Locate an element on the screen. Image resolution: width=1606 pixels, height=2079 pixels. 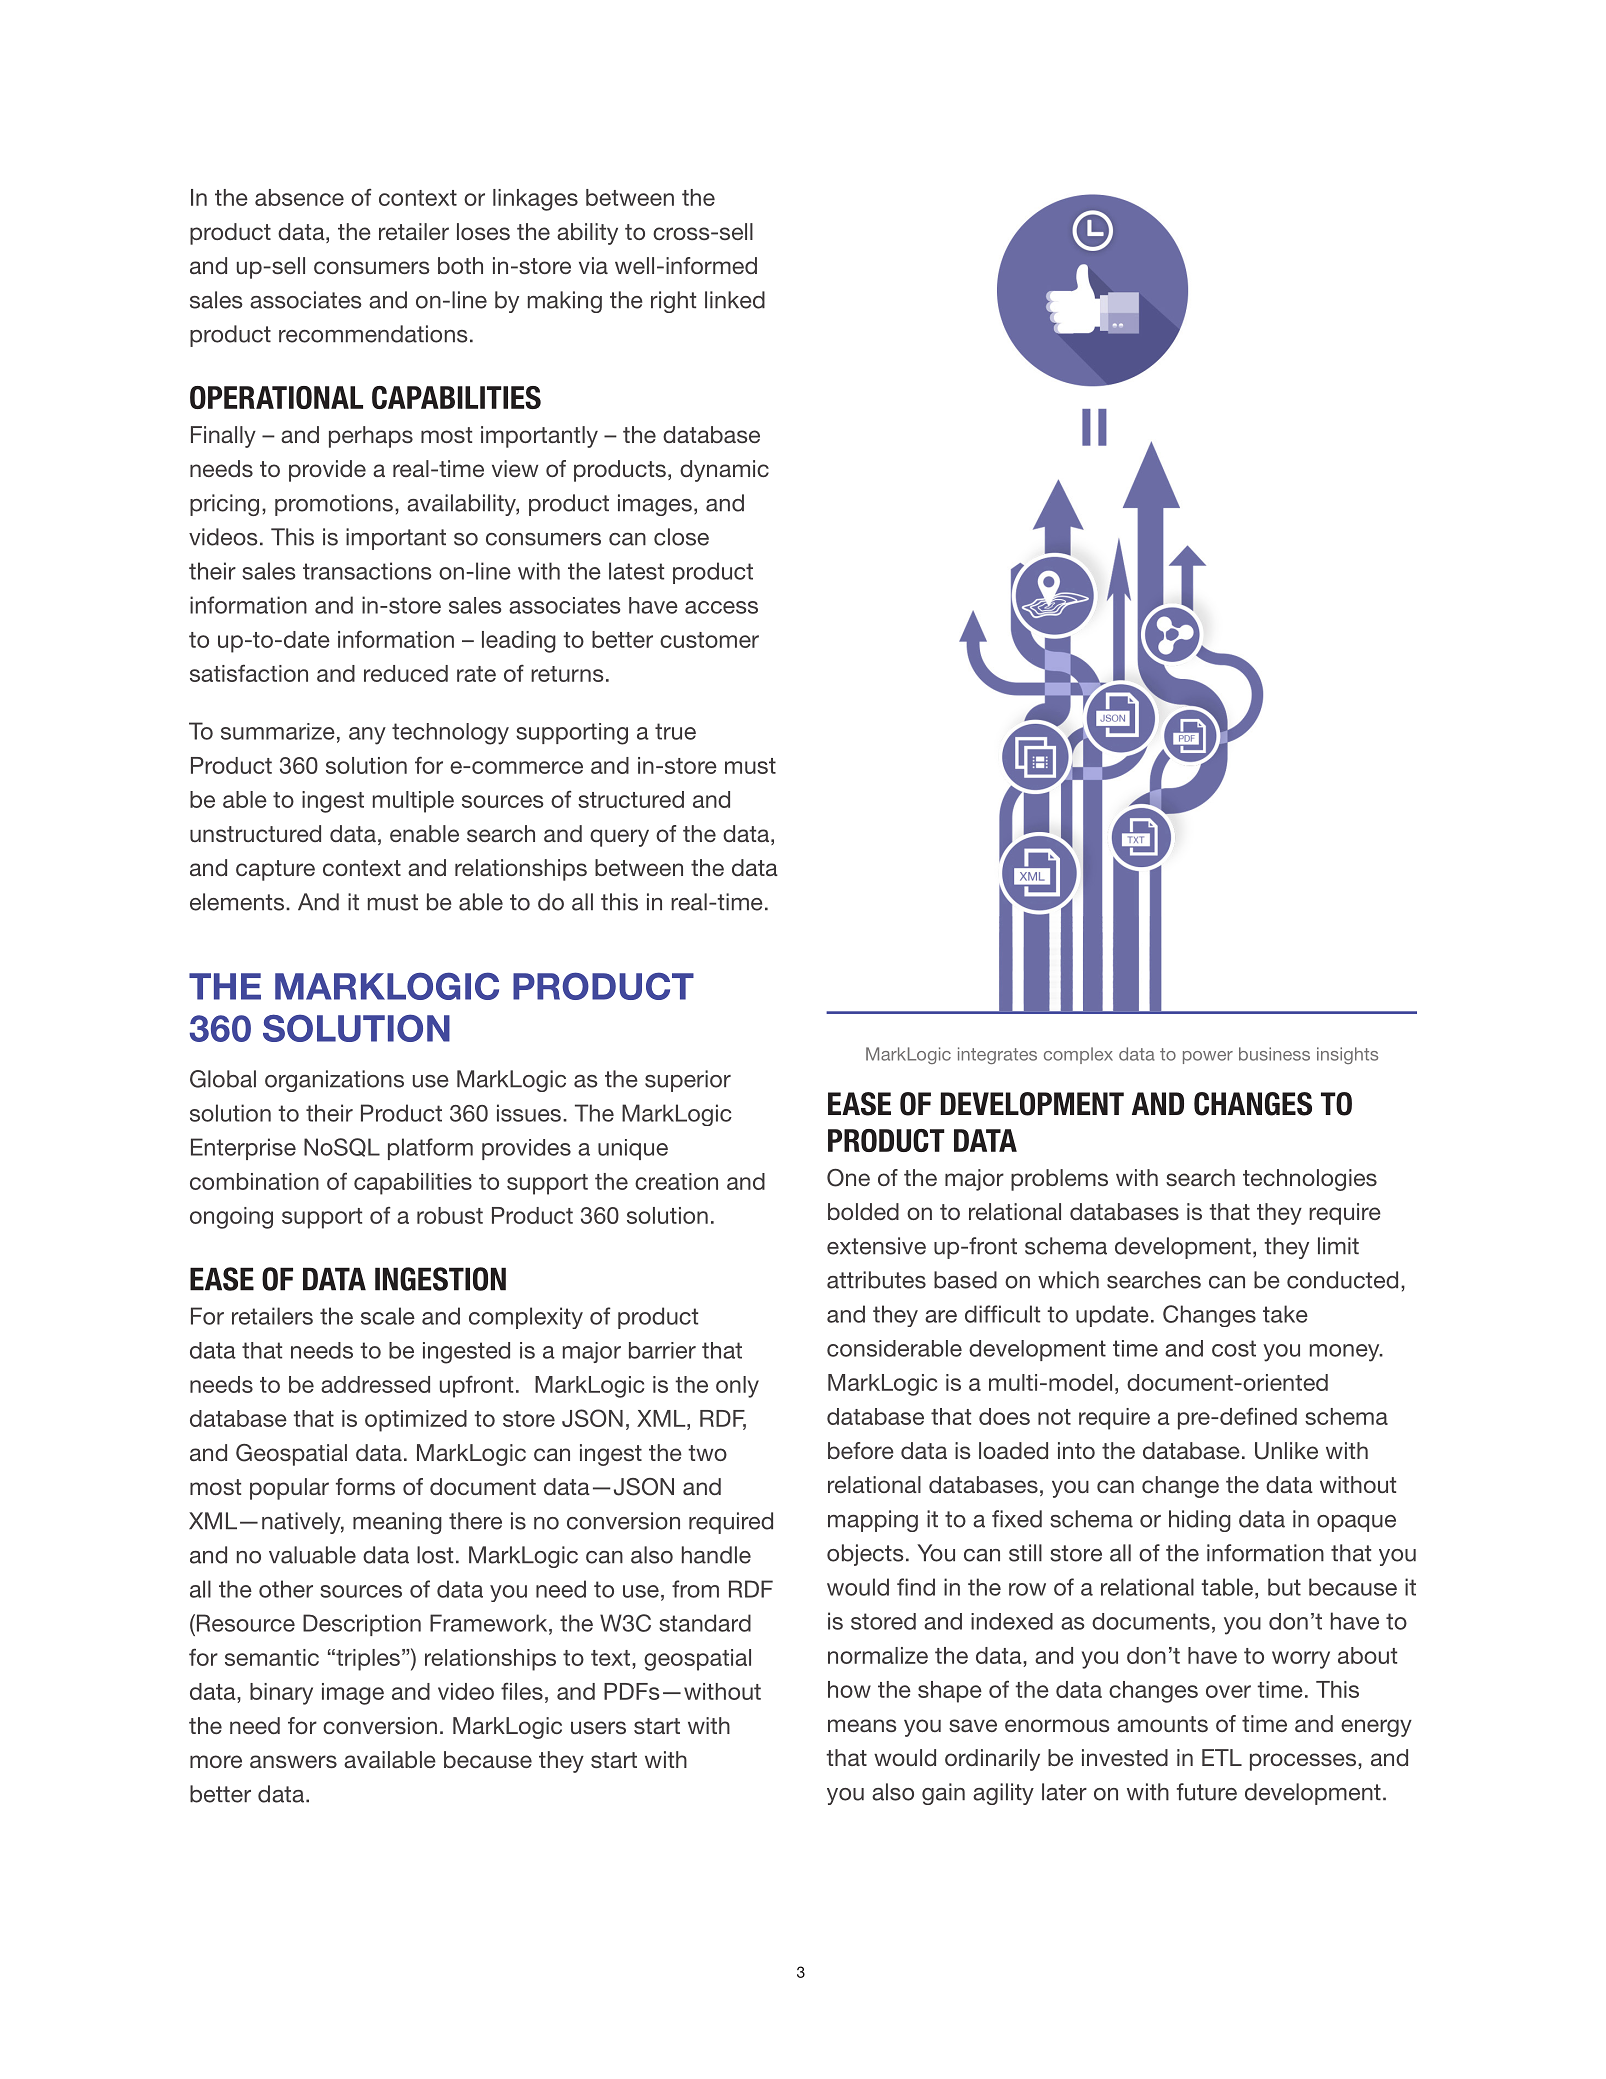
answers is located at coordinates (293, 1762).
